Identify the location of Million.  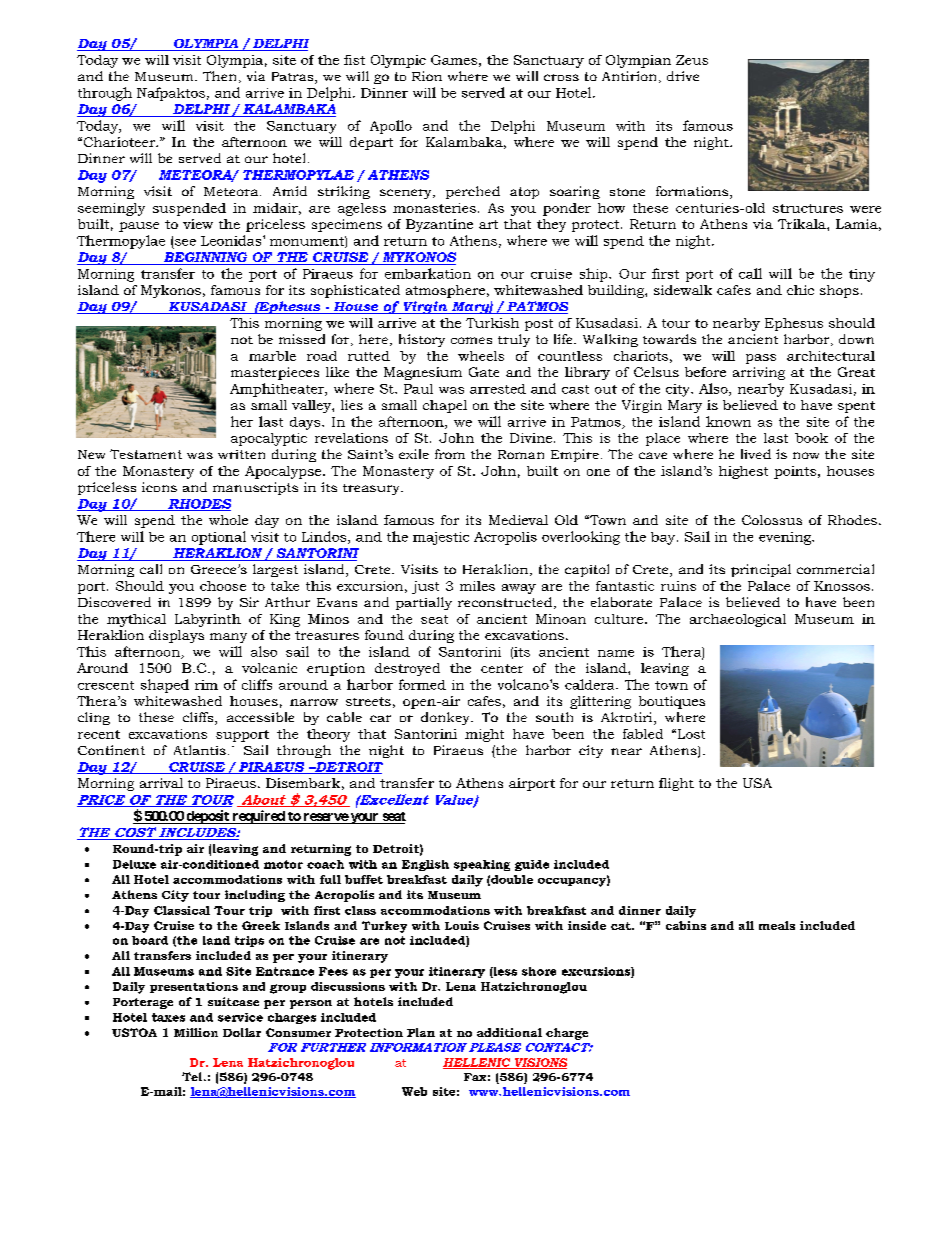
(196, 1032).
